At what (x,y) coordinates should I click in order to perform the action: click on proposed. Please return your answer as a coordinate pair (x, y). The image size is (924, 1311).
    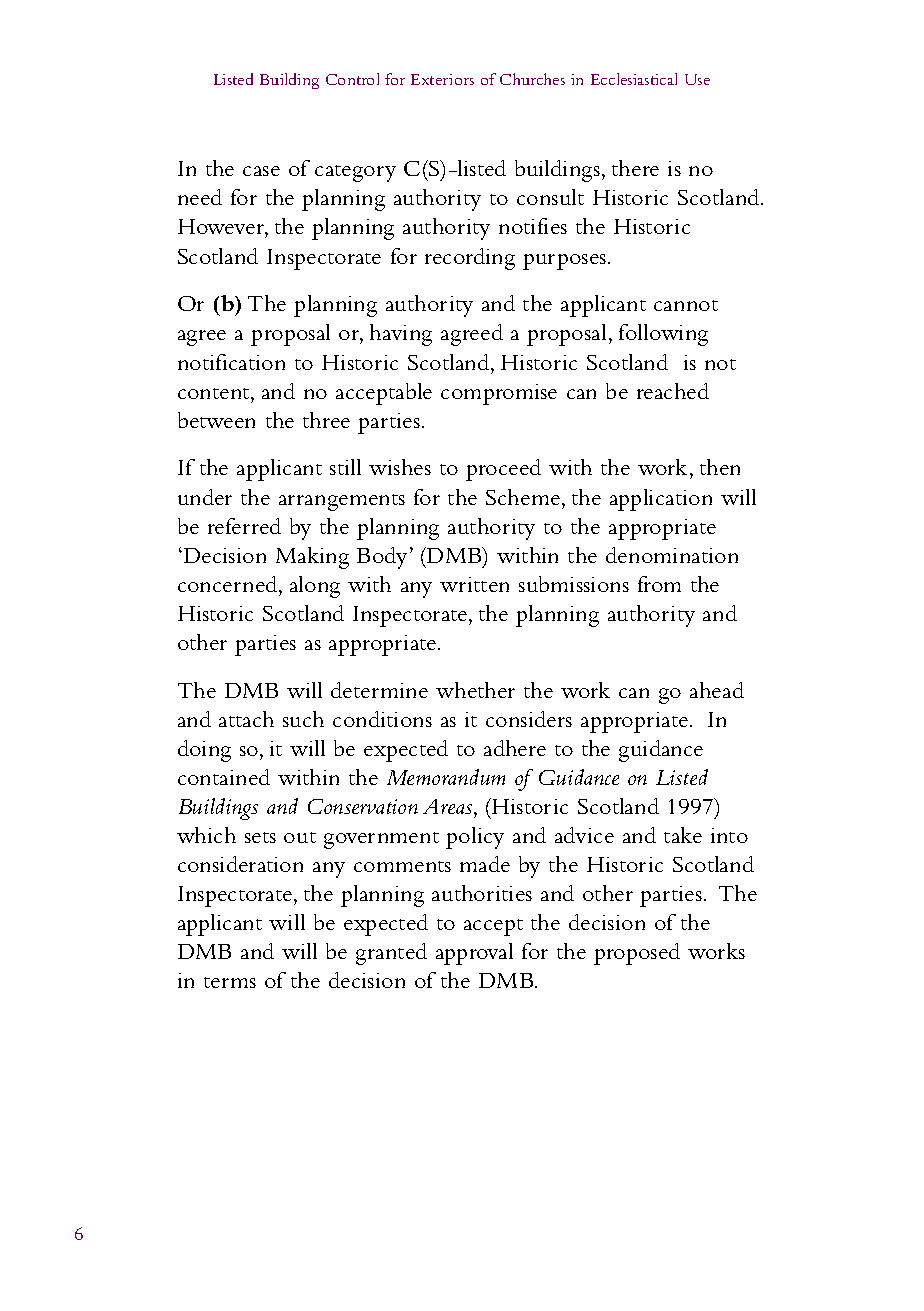
    Looking at the image, I should click on (637, 954).
